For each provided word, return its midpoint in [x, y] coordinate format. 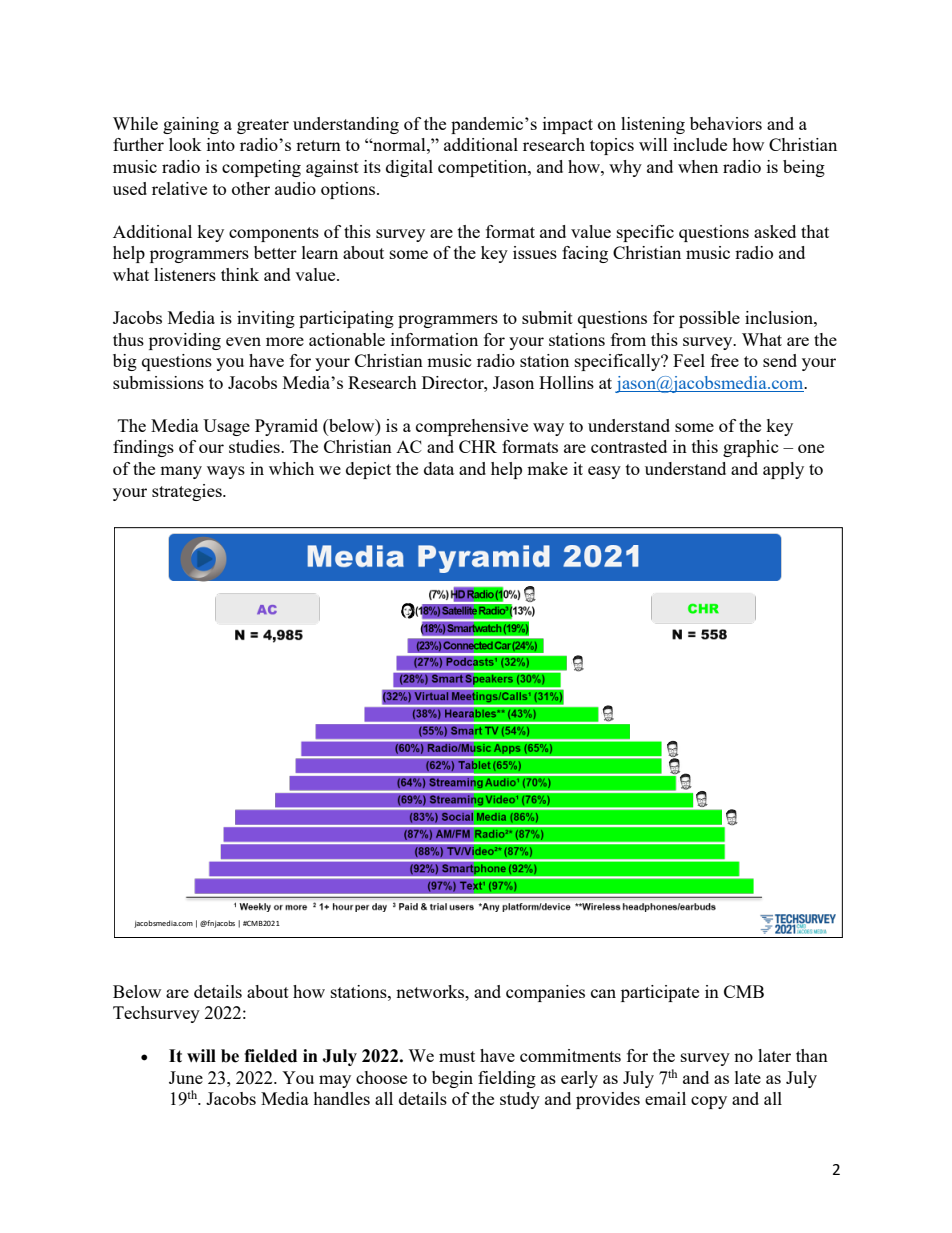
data [439, 468]
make [547, 468]
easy [604, 472]
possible [709, 319]
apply [783, 470]
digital [409, 168]
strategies [188, 492]
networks [431, 991]
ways [226, 472]
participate [660, 993]
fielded [270, 1056]
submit [547, 317]
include [700, 144]
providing [185, 341]
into [221, 144]
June [186, 1077]
